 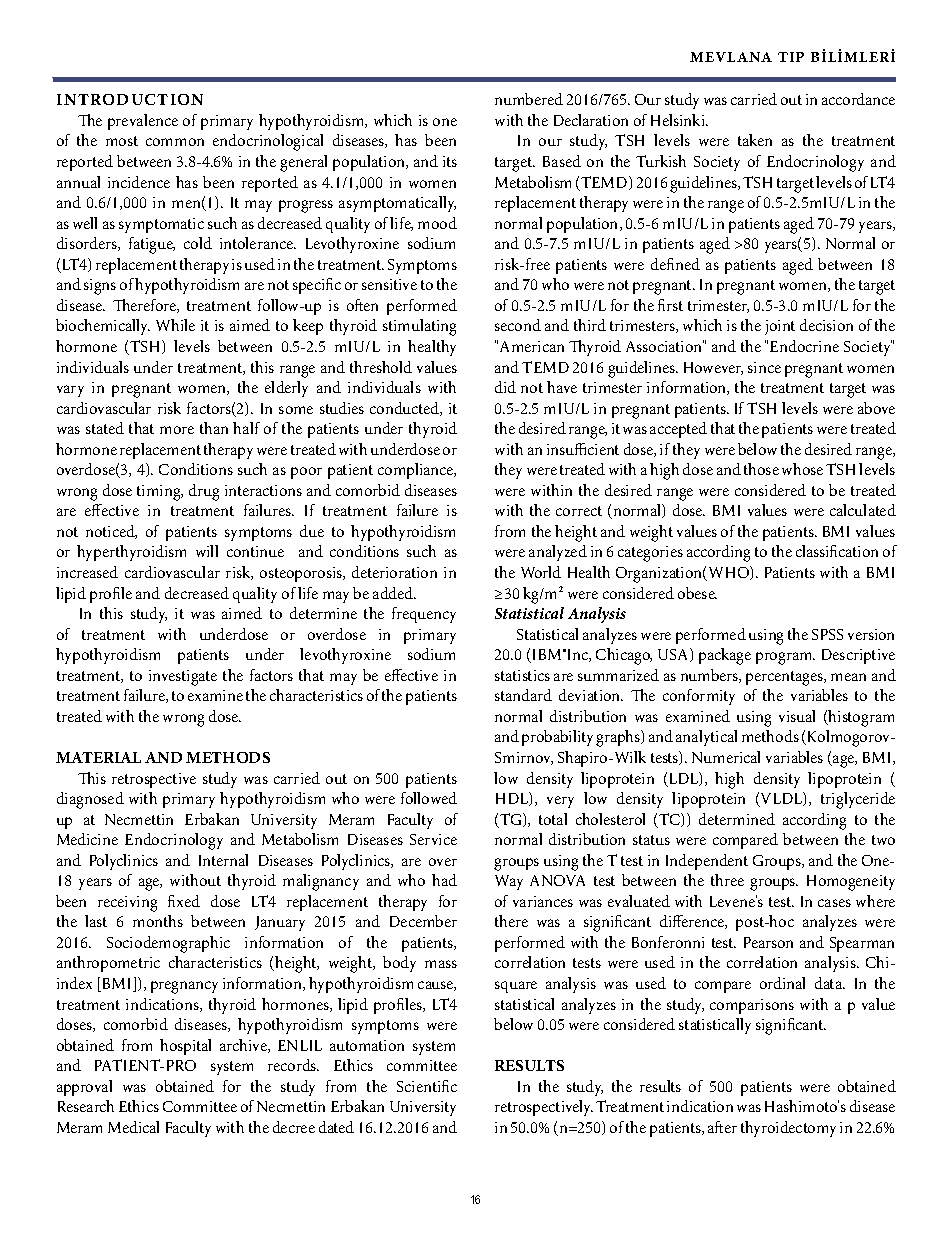 What do you see at coordinates (791, 57) in the image?
I see `TIP` at bounding box center [791, 57].
